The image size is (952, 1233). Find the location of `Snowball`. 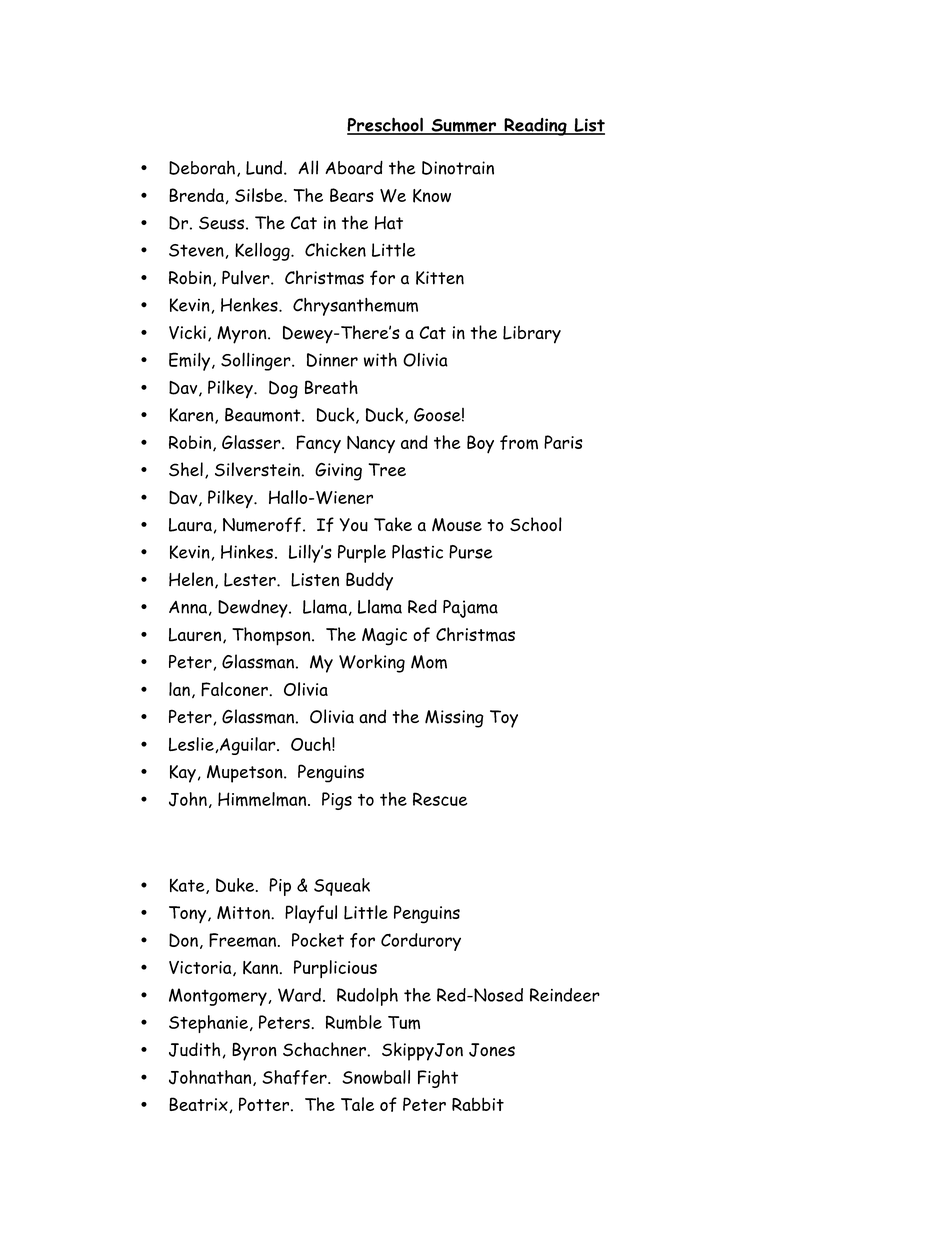

Snowball is located at coordinates (376, 1077).
